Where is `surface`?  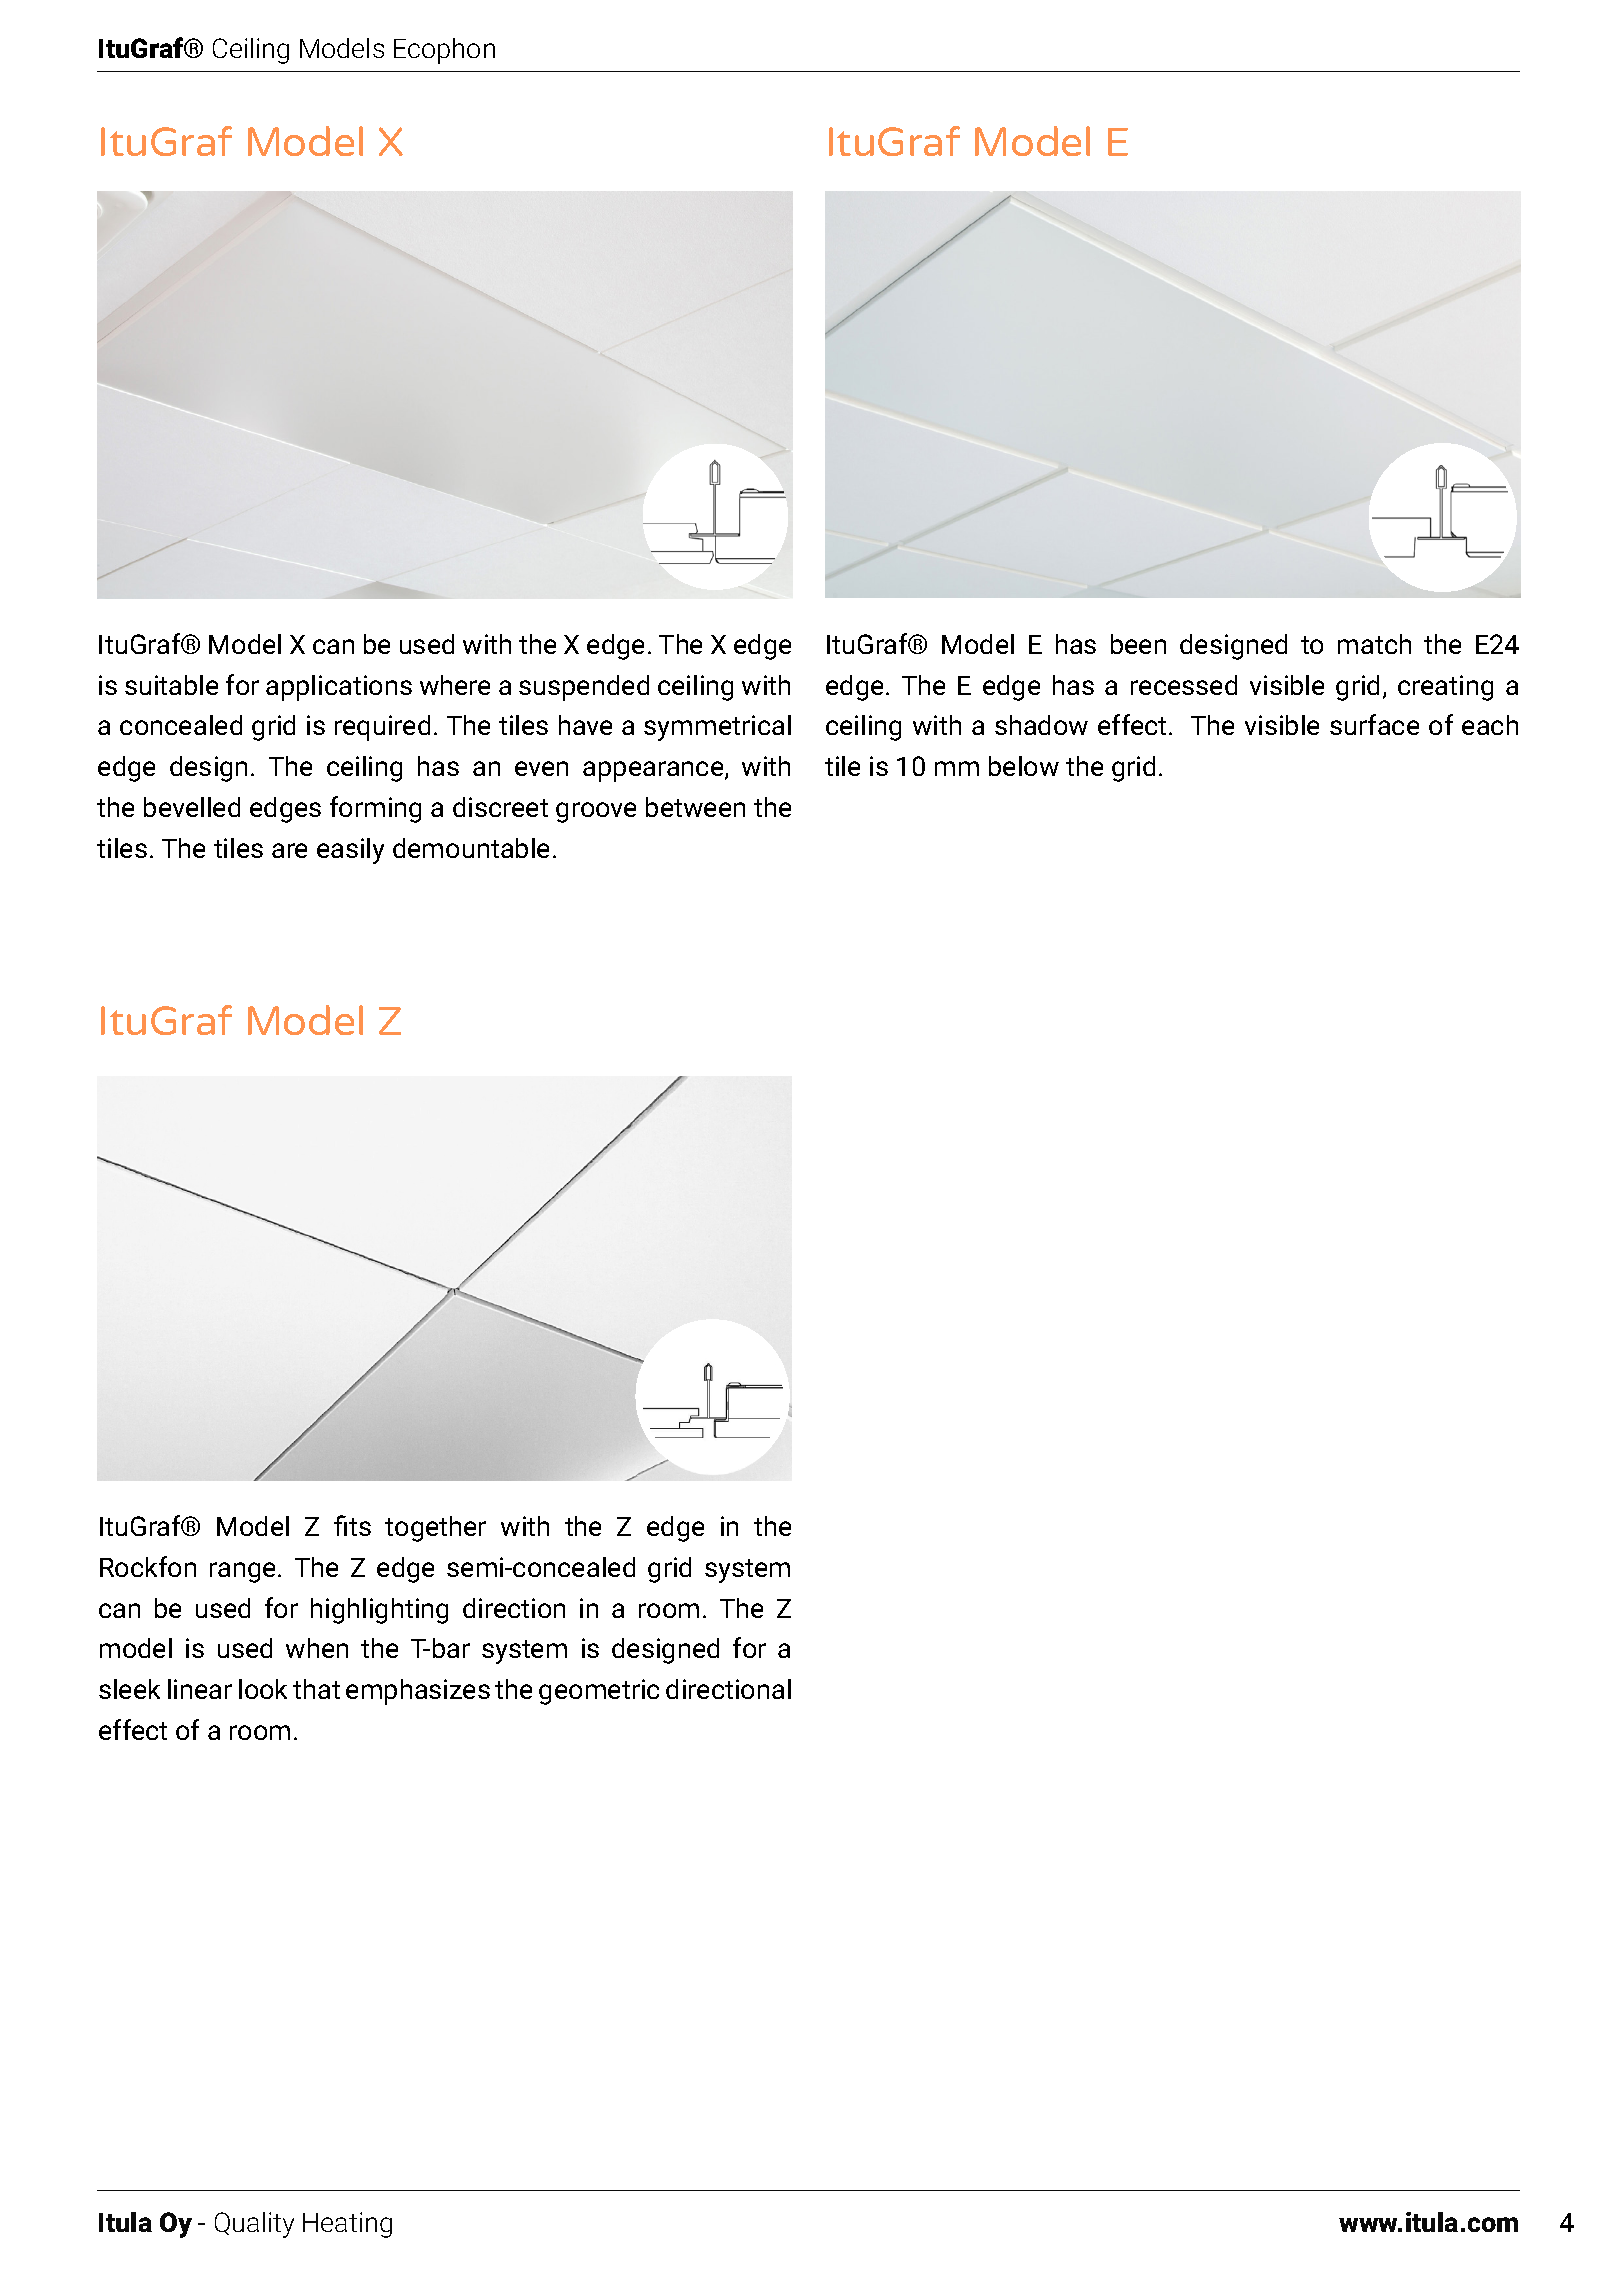 surface is located at coordinates (1374, 724).
